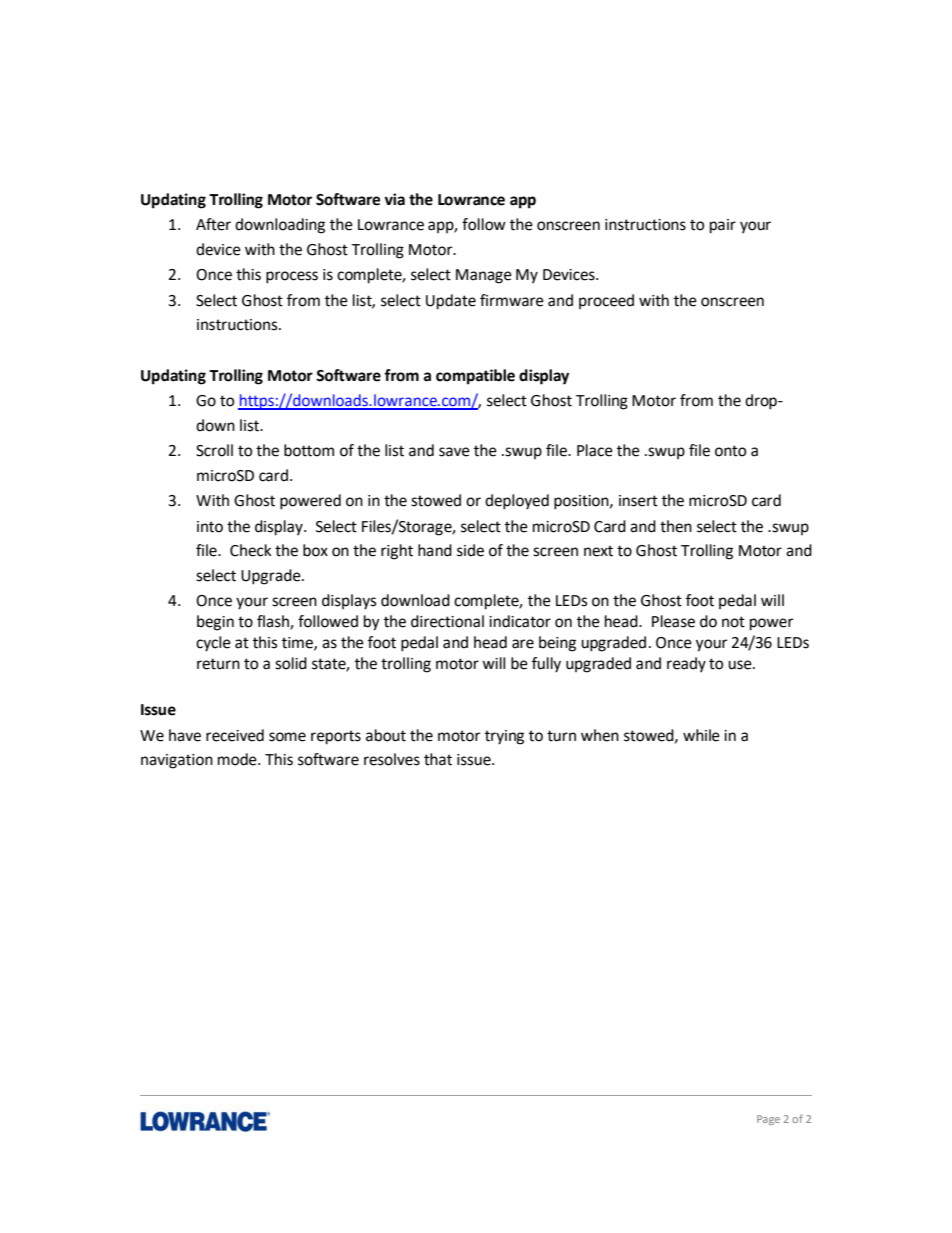 Image resolution: width=952 pixels, height=1233 pixels. What do you see at coordinates (214, 450) in the page?
I see `Scroll` at bounding box center [214, 450].
